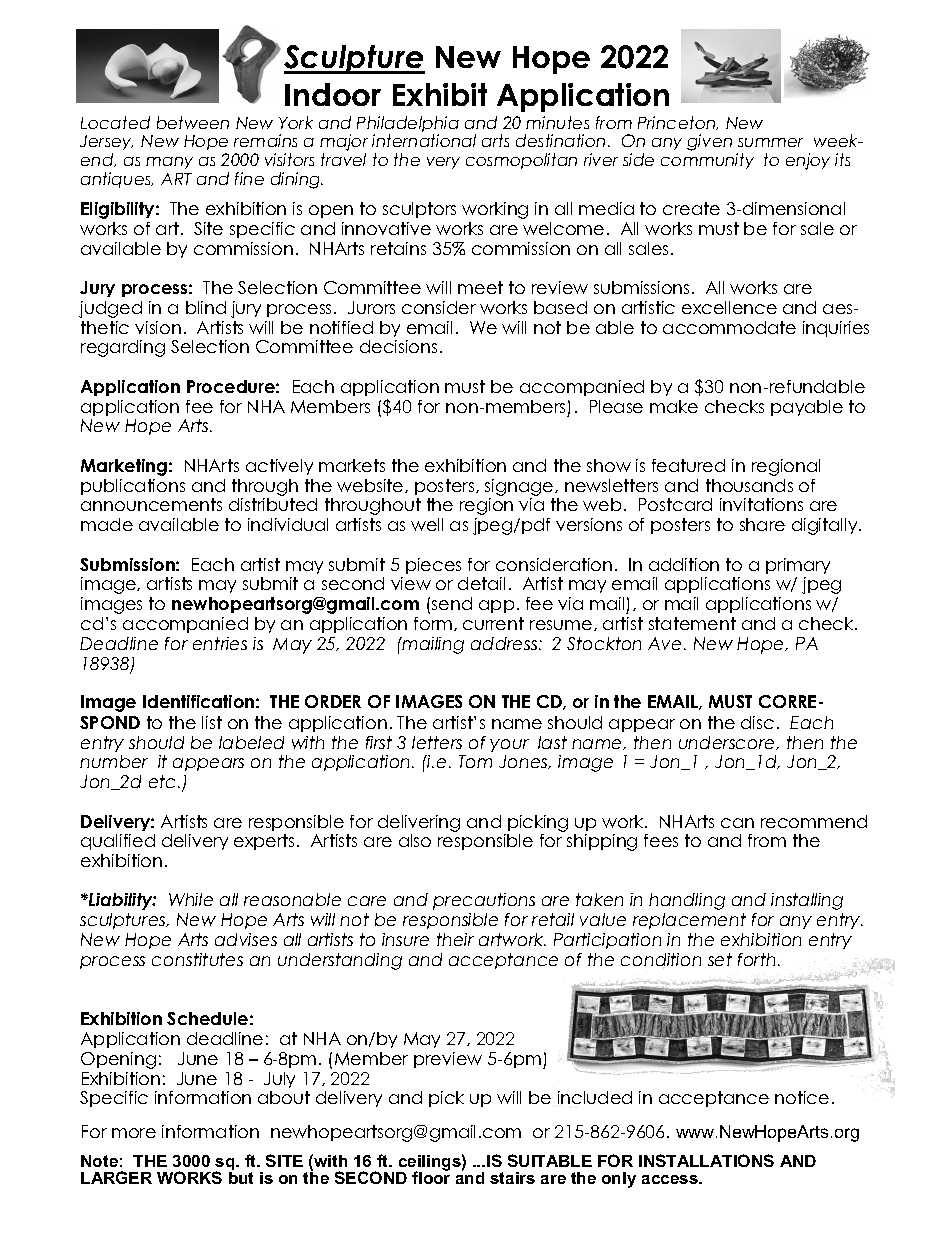 This page has width=952, height=1233. Describe the element at coordinates (398, 346) in the page. I see `decisions` at that location.
